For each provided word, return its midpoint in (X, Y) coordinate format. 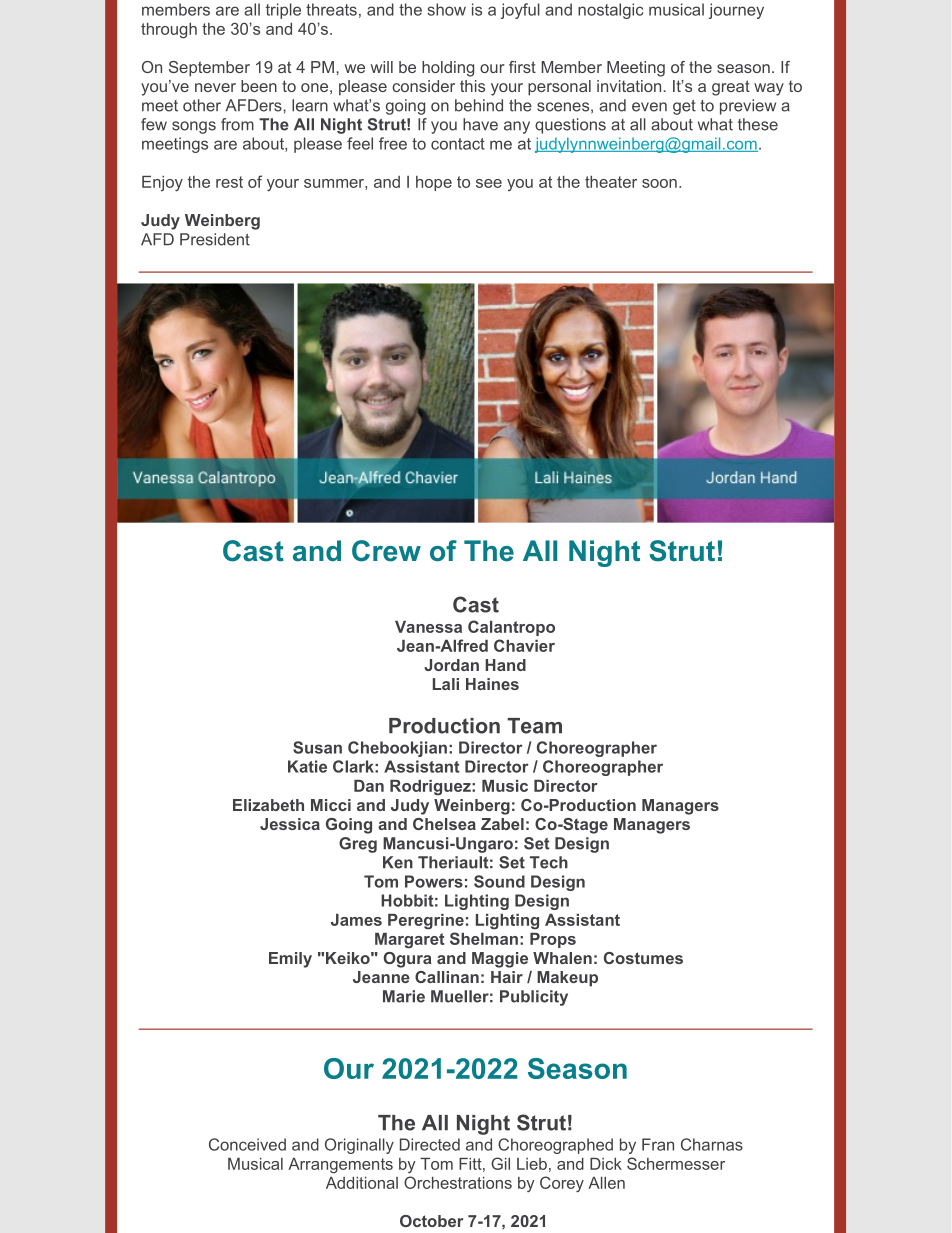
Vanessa (428, 627)
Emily (290, 960)
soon (659, 183)
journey (736, 11)
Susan (317, 747)
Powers (434, 881)
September (209, 69)
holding (448, 69)
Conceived (247, 1144)
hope (434, 183)
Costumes (643, 958)
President (215, 239)
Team (534, 726)
